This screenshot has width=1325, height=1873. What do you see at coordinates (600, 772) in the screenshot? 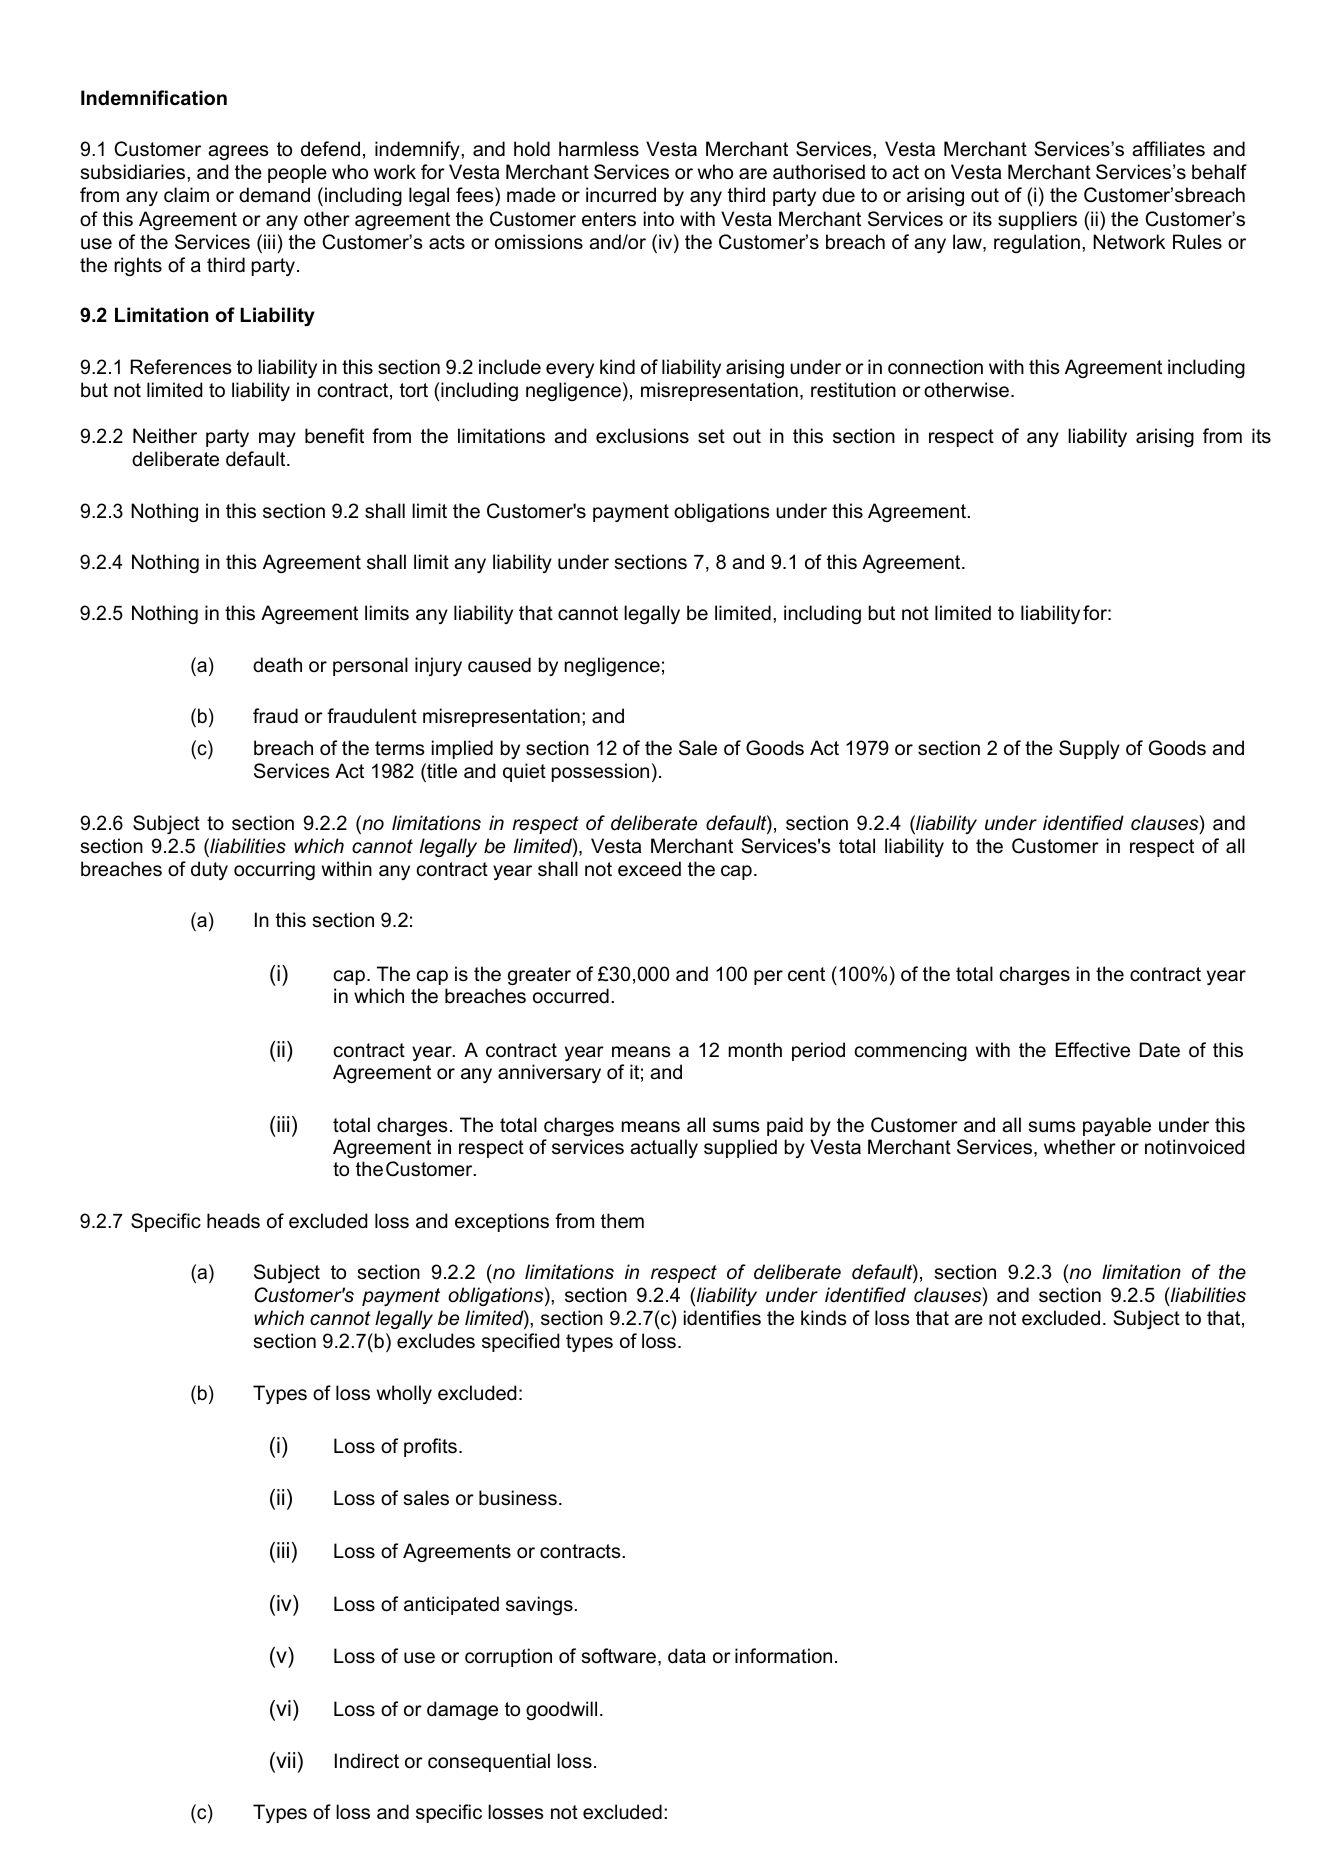
I see `possession` at bounding box center [600, 772].
